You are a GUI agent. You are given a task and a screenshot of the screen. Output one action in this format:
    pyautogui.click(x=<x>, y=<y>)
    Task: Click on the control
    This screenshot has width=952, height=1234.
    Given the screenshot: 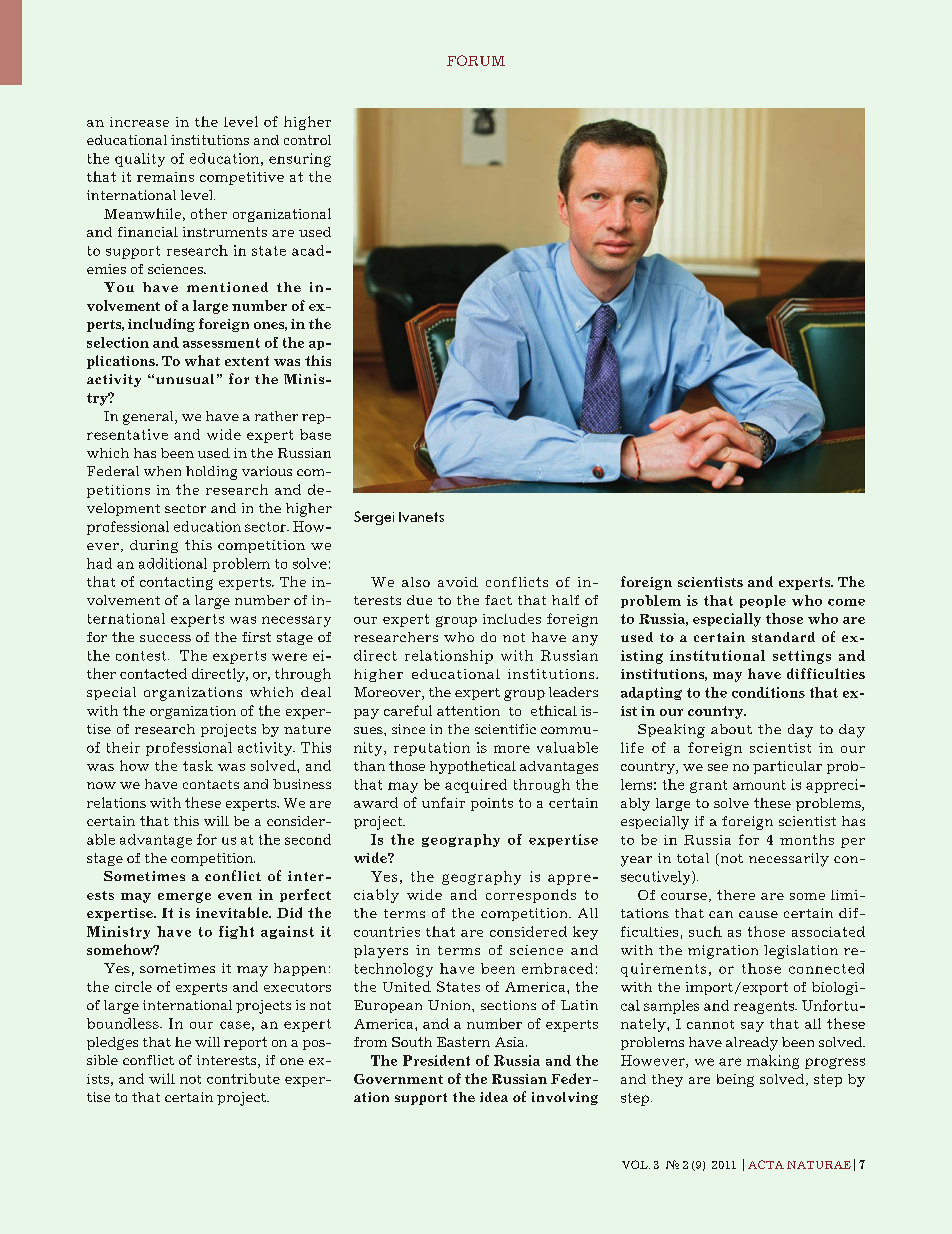 What is the action you would take?
    pyautogui.click(x=307, y=140)
